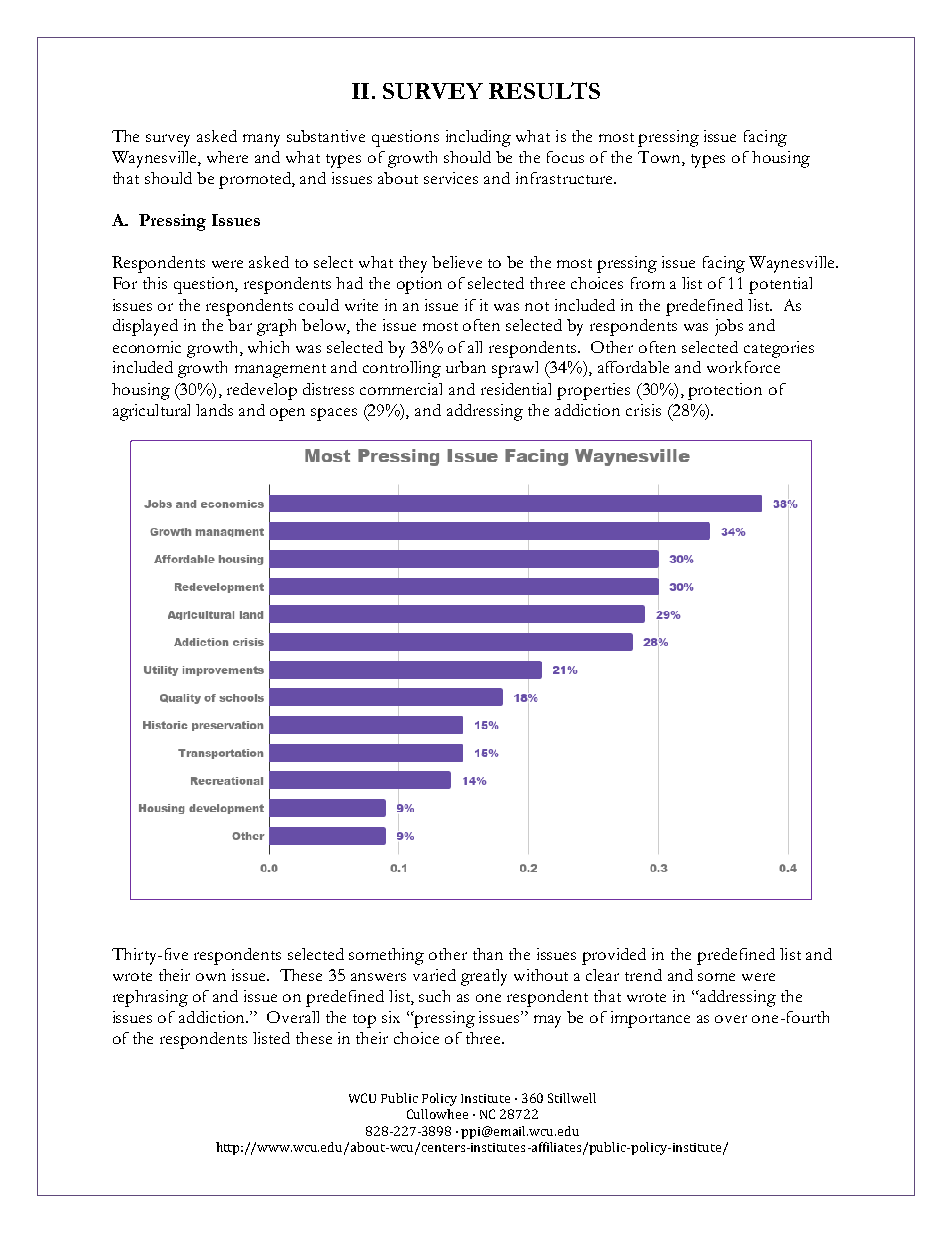  What do you see at coordinates (334, 414) in the page?
I see `spaces` at bounding box center [334, 414].
